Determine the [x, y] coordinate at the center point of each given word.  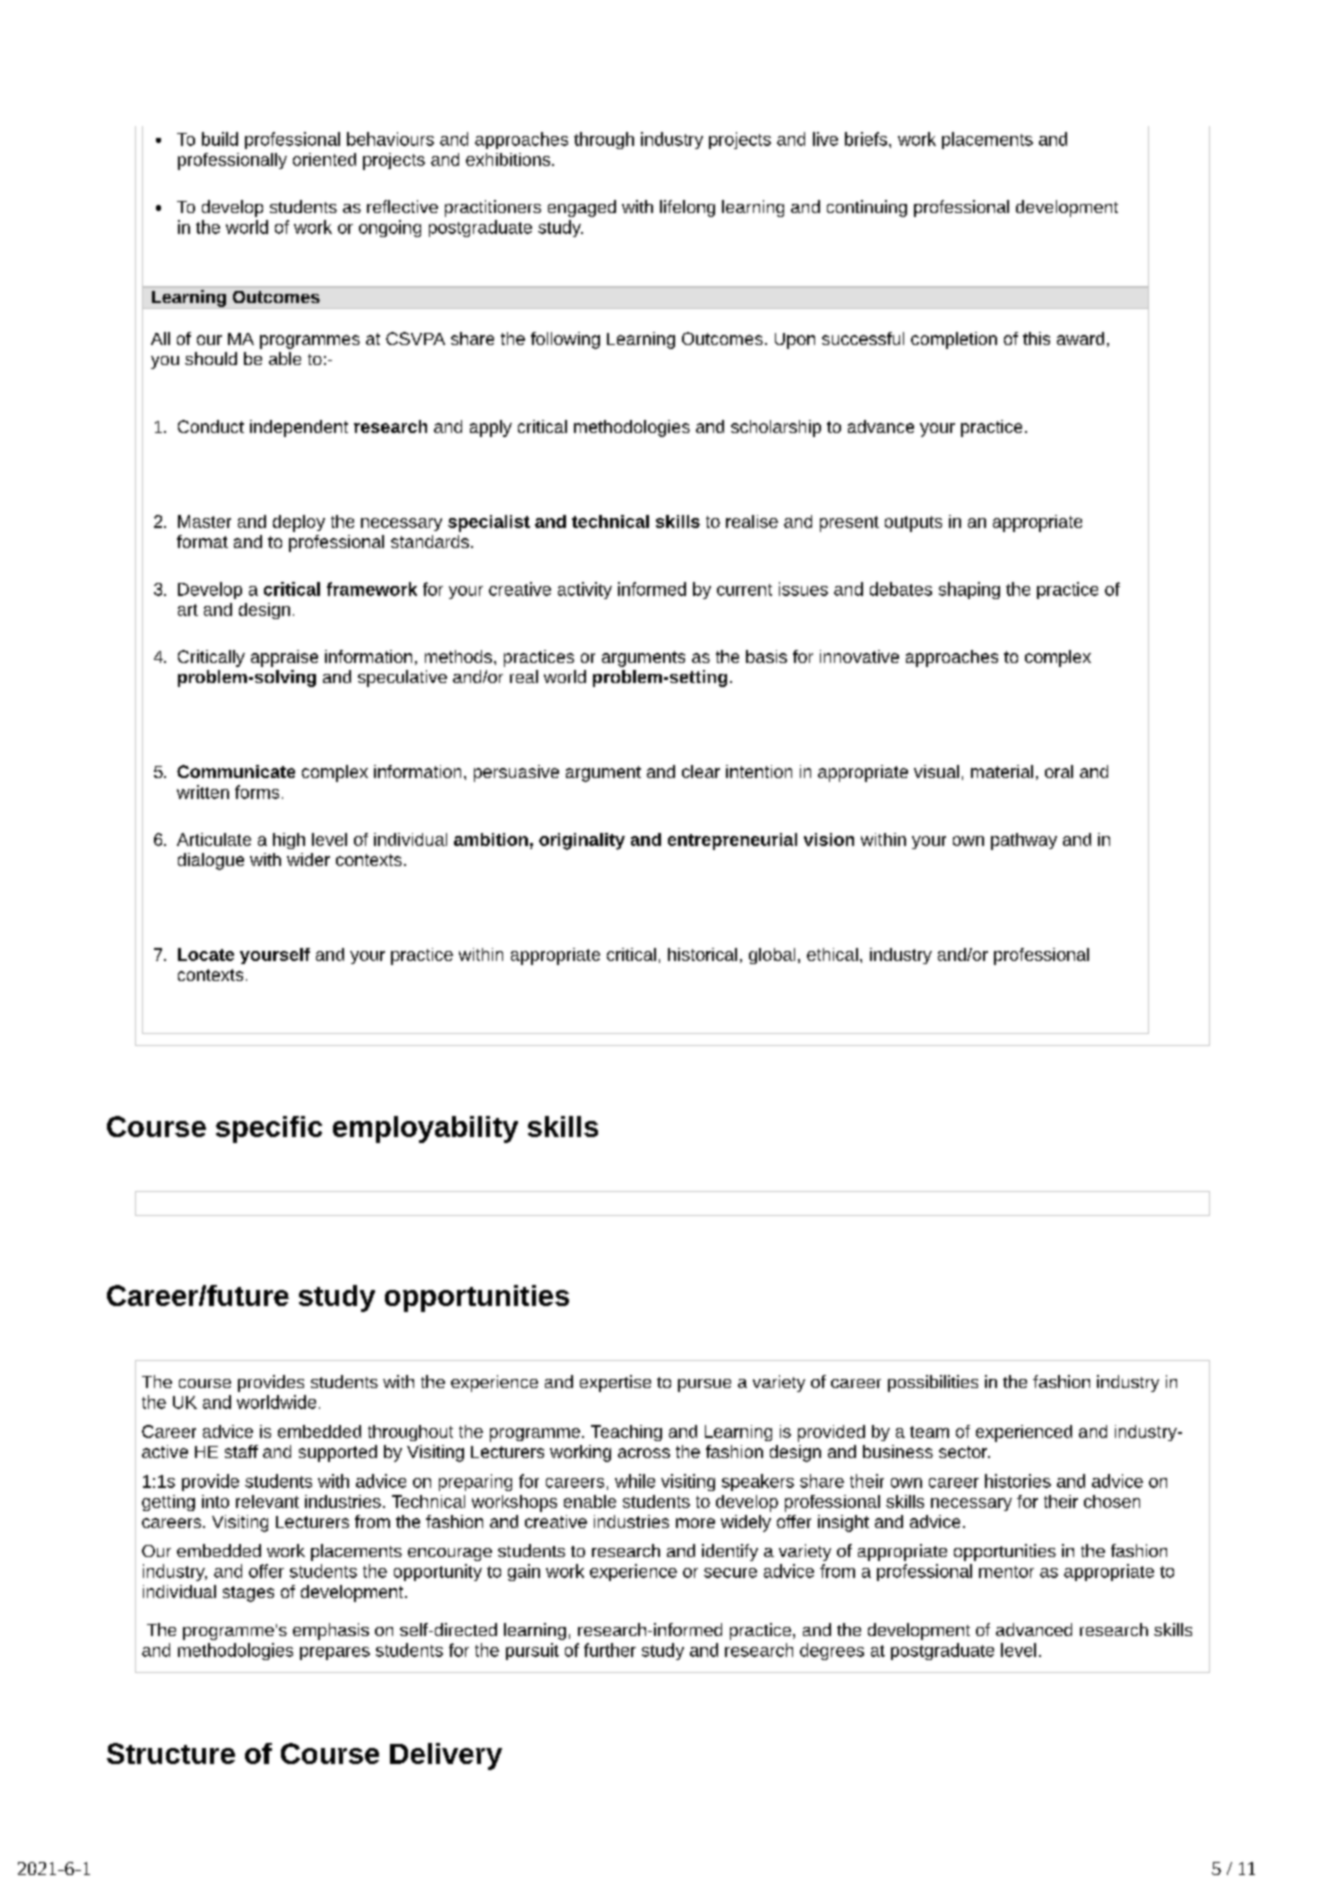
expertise [615, 1383]
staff [241, 1451]
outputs [913, 524]
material [1002, 771]
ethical [832, 954]
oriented [324, 159]
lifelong [687, 208]
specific [269, 1129]
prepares [335, 1653]
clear [701, 771]
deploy [299, 523]
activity [585, 590]
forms [257, 792]
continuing [867, 208]
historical [702, 954]
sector [964, 1452]
